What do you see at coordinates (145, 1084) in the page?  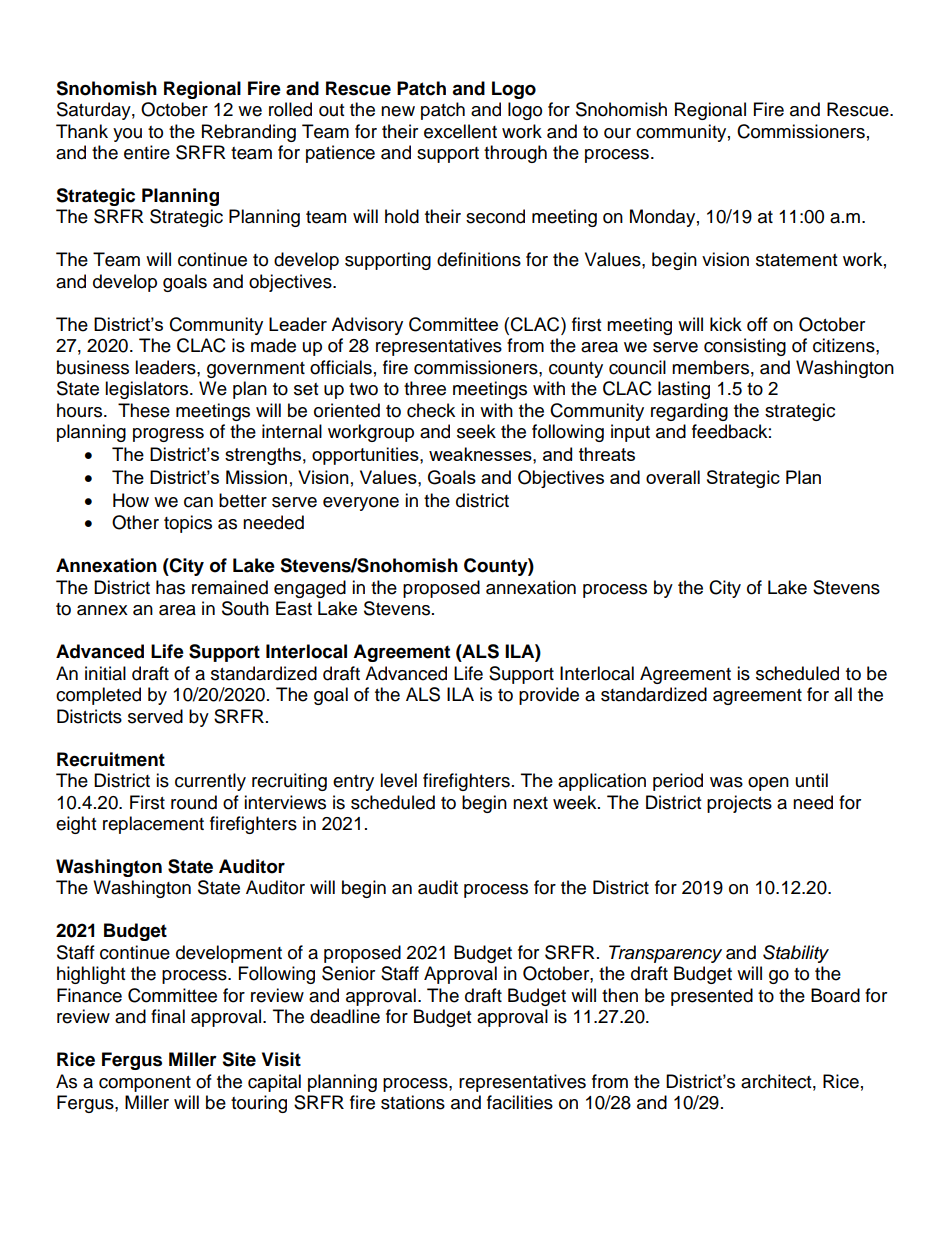 I see `component` at bounding box center [145, 1084].
